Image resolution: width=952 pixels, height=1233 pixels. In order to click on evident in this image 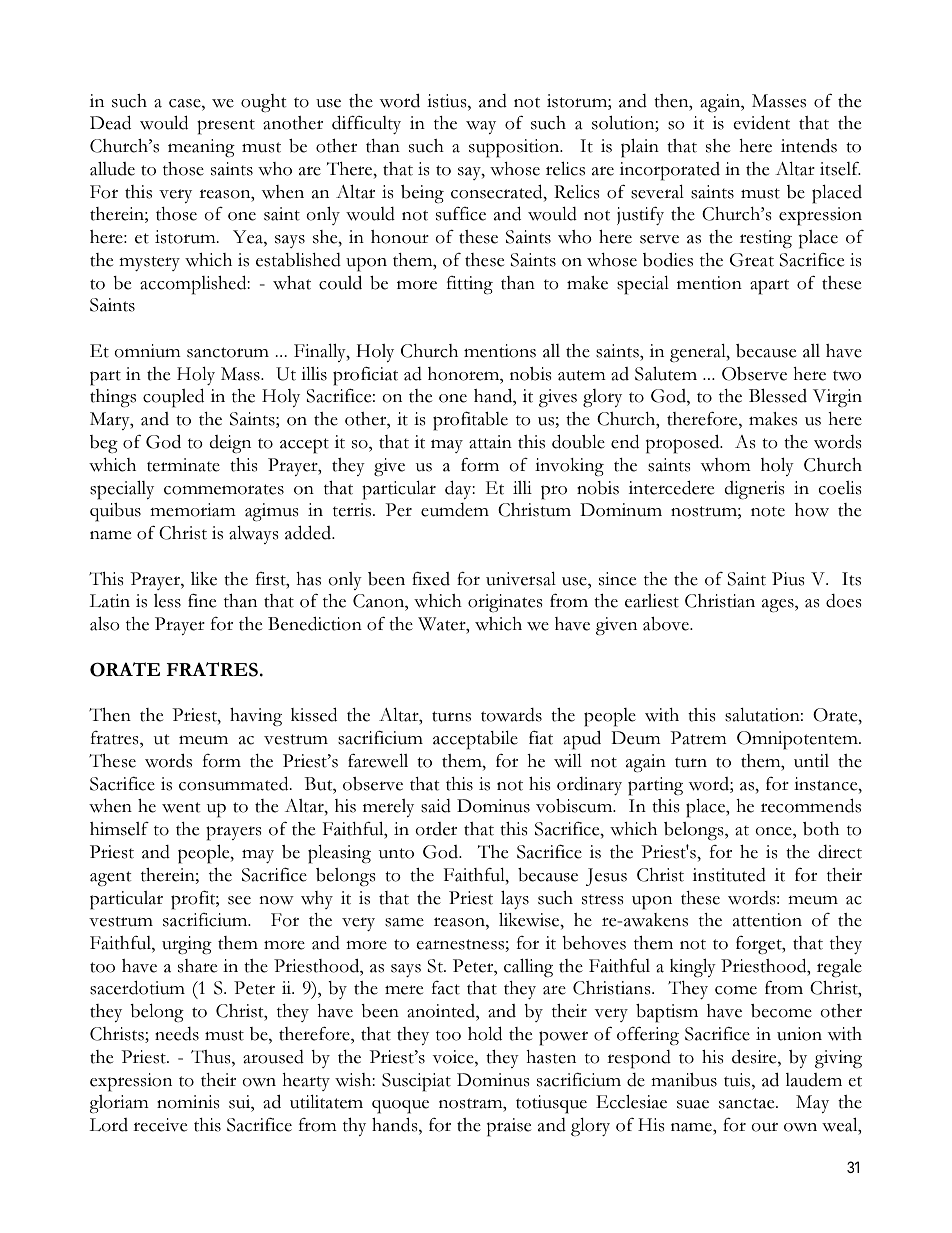, I will do `click(761, 122)`.
